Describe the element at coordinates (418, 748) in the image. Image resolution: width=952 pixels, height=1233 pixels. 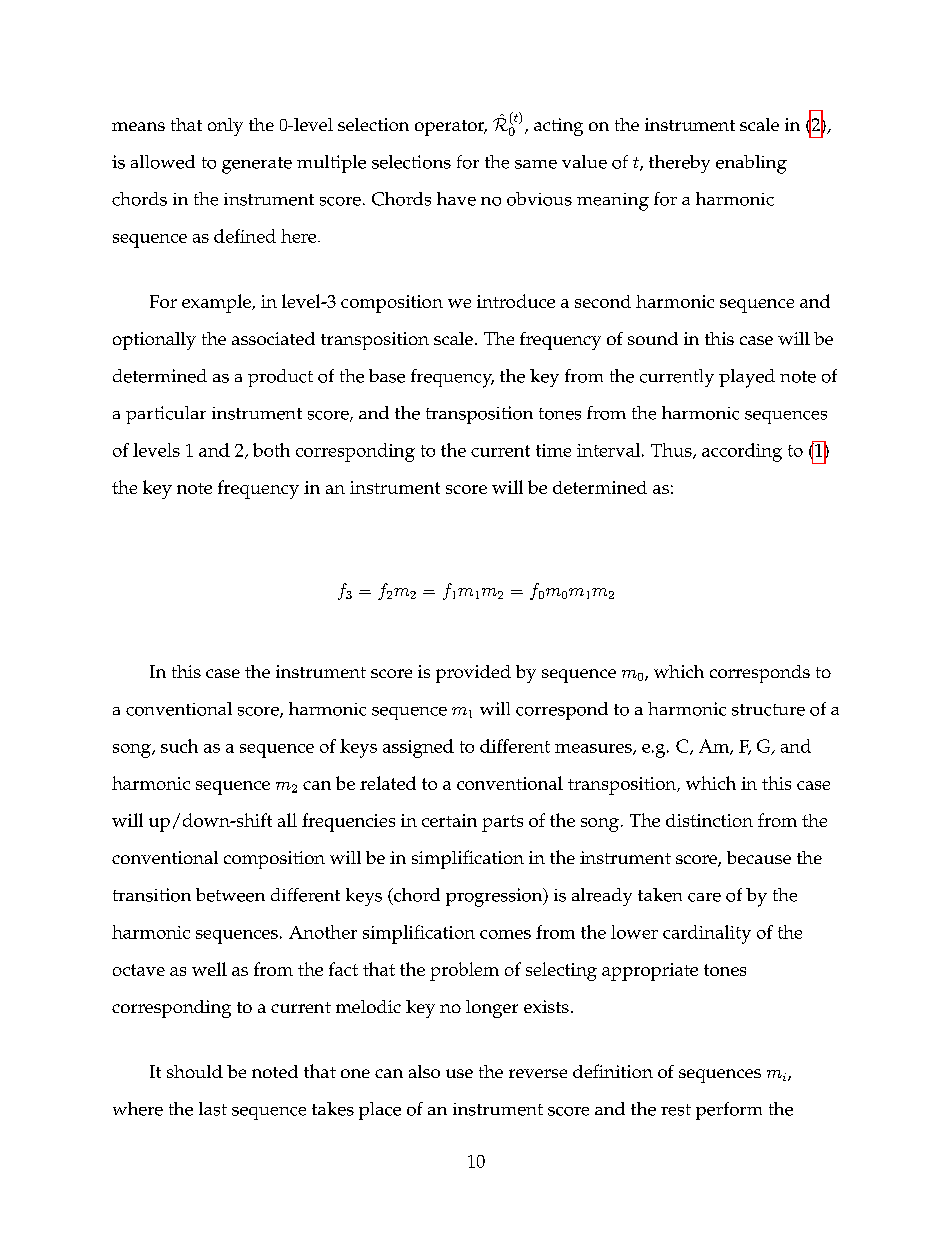
I see `assigned` at that location.
